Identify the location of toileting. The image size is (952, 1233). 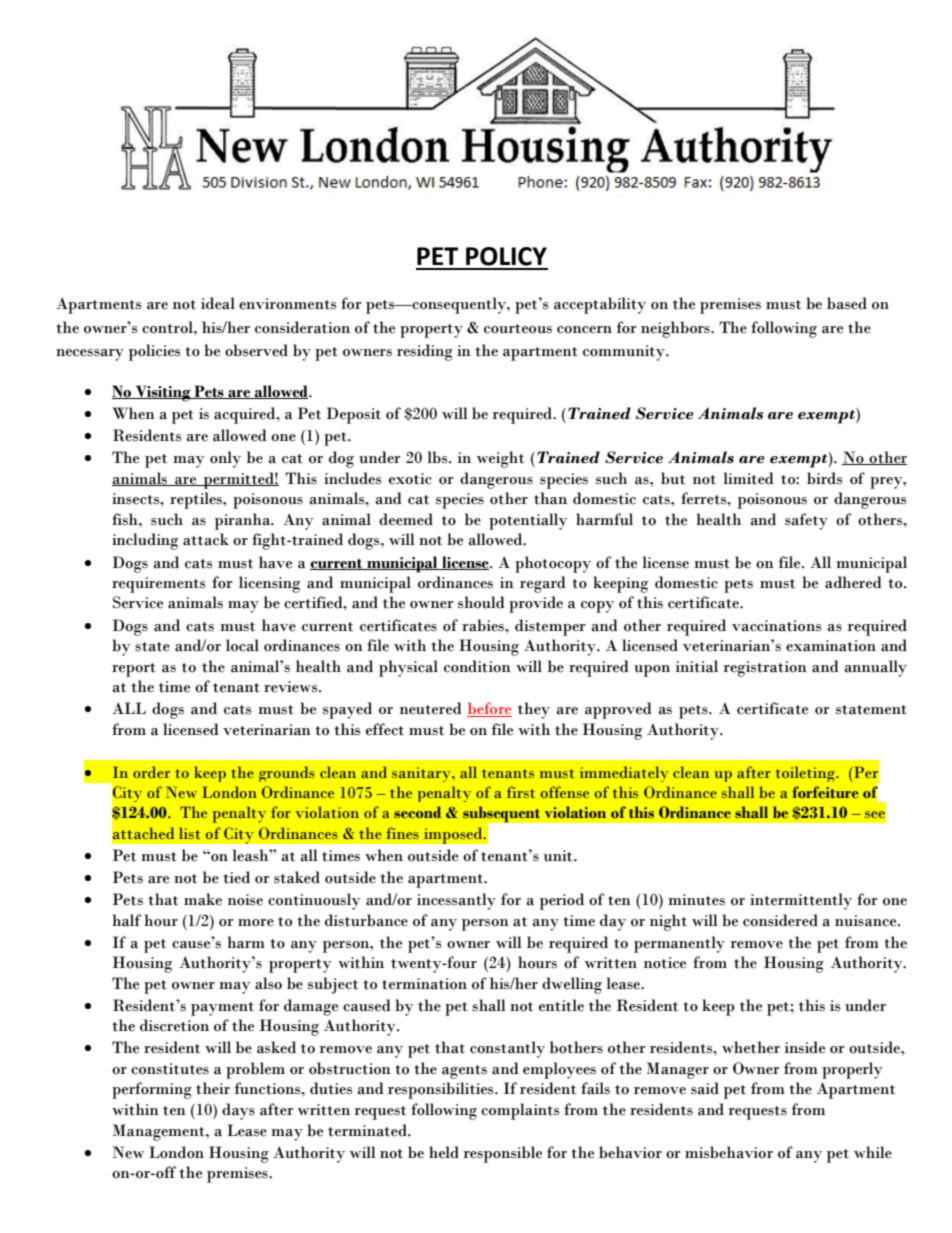
(806, 774).
